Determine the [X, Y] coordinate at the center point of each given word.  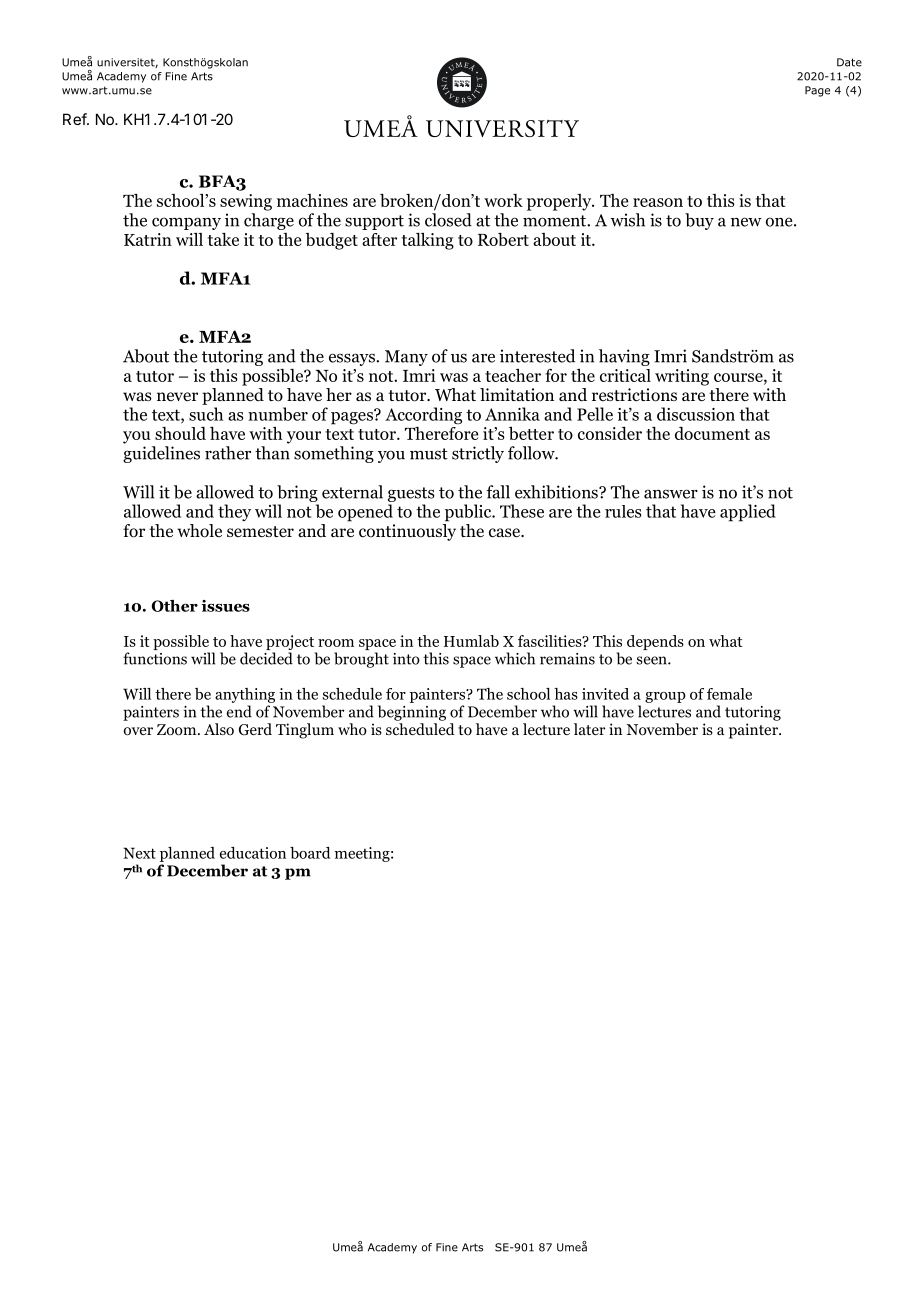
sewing [246, 202]
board [310, 853]
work [503, 200]
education [253, 853]
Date [849, 62]
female [729, 694]
